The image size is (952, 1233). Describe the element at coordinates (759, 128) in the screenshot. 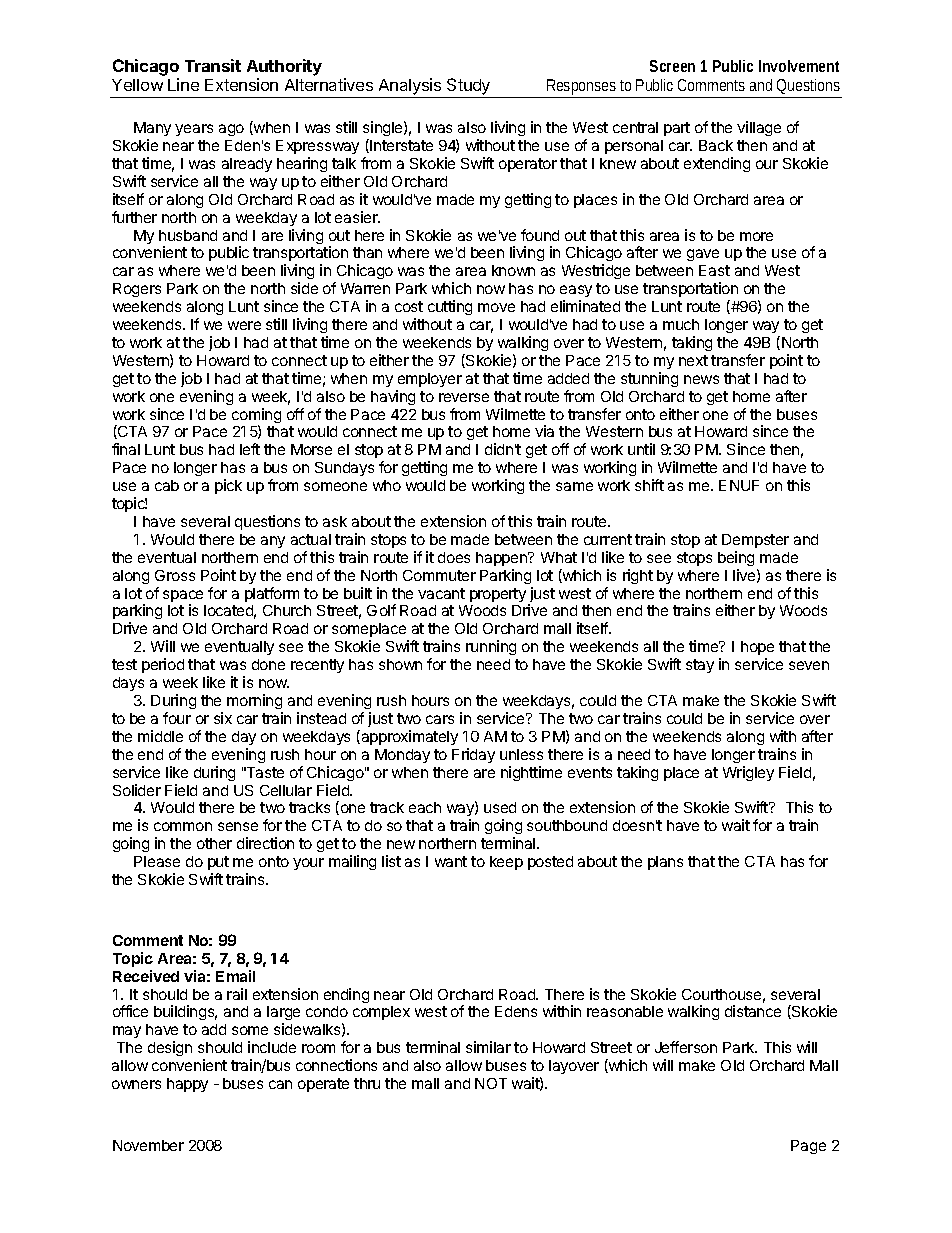

I see `village` at that location.
